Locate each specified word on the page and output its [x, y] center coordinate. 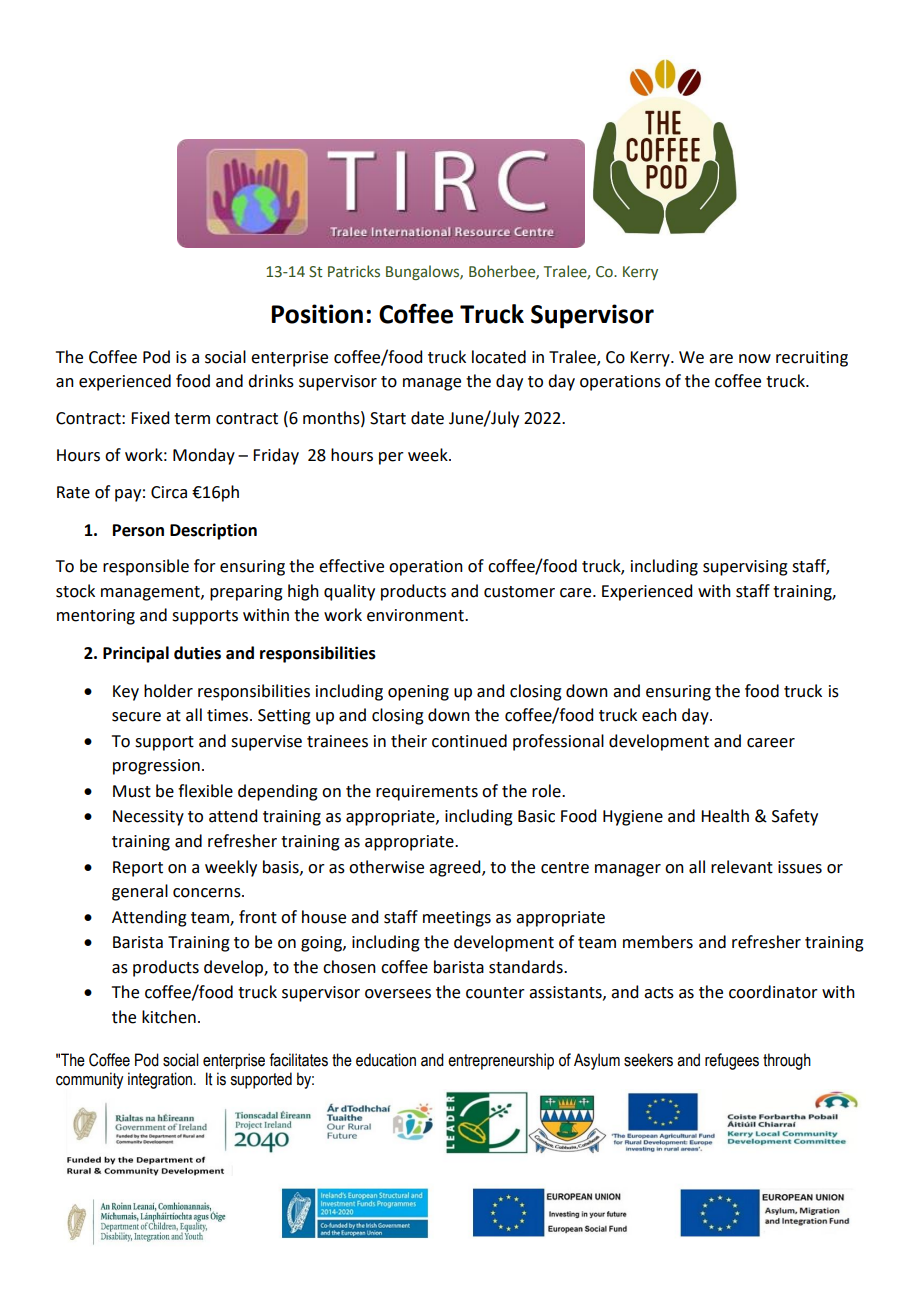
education [386, 1060]
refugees [732, 1061]
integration [160, 1080]
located [499, 357]
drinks [271, 381]
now [755, 359]
